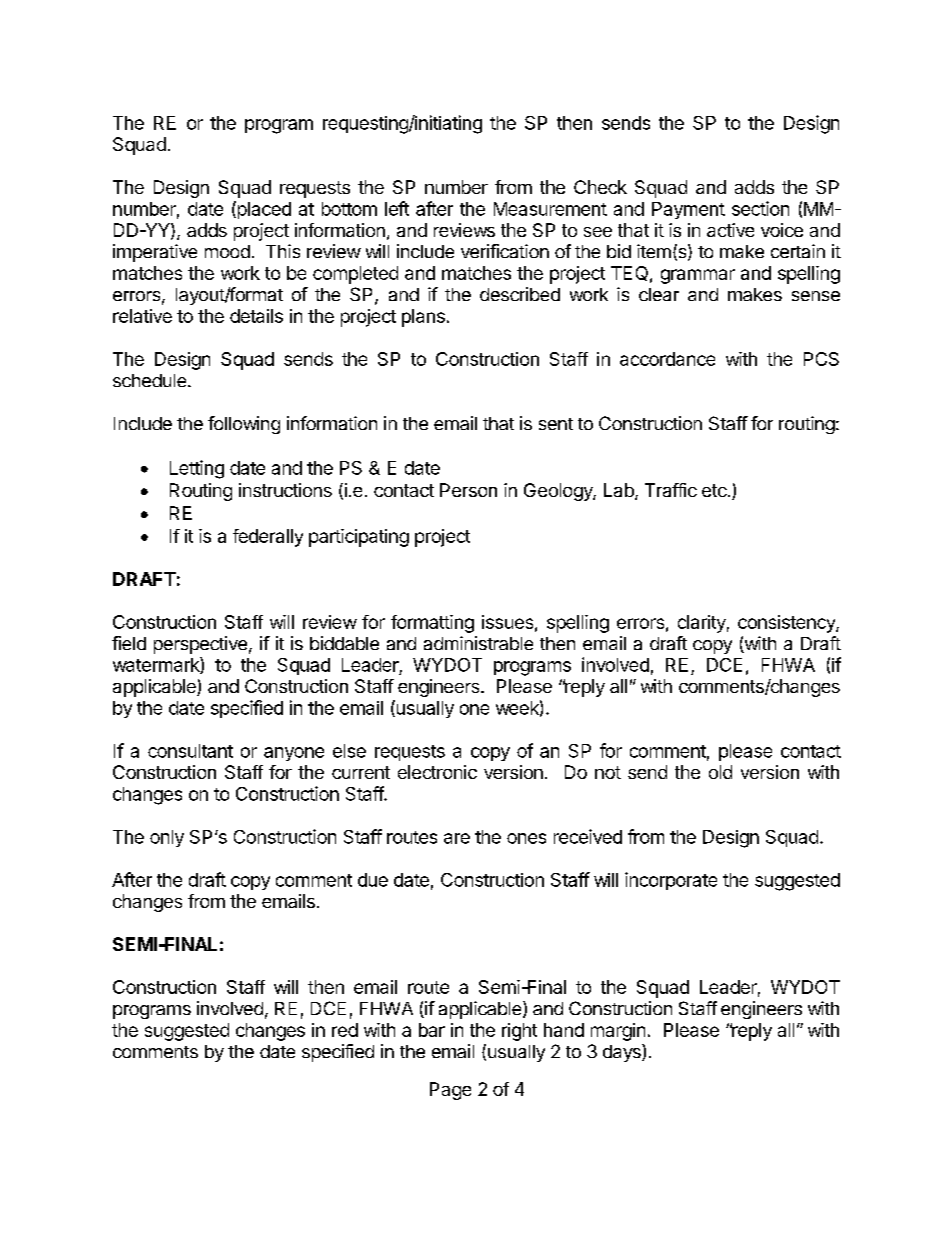 The image size is (952, 1233). What do you see at coordinates (787, 624) in the screenshot?
I see `consistency` at bounding box center [787, 624].
